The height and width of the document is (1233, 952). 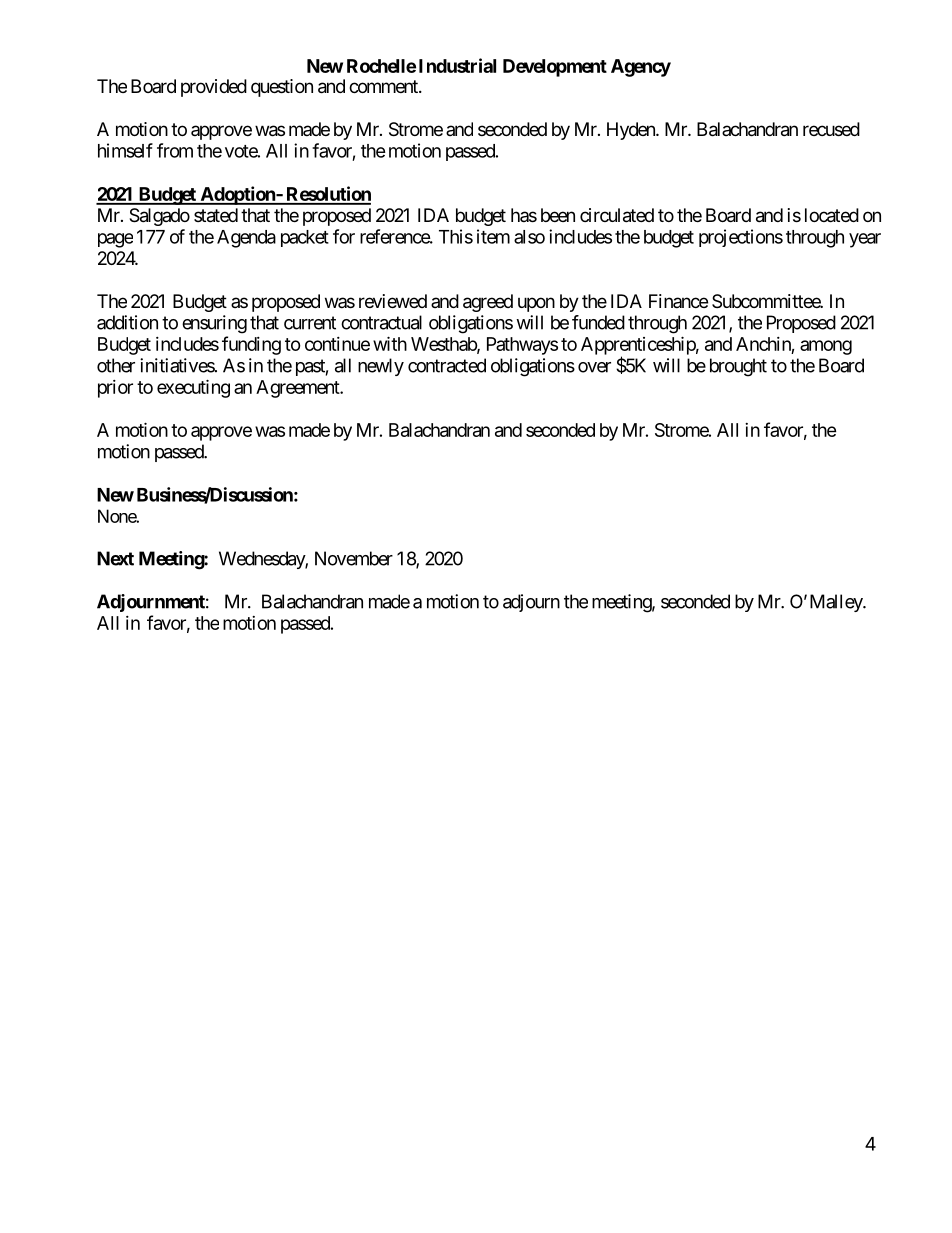 What do you see at coordinates (457, 65) in the document?
I see `Industrial` at bounding box center [457, 65].
